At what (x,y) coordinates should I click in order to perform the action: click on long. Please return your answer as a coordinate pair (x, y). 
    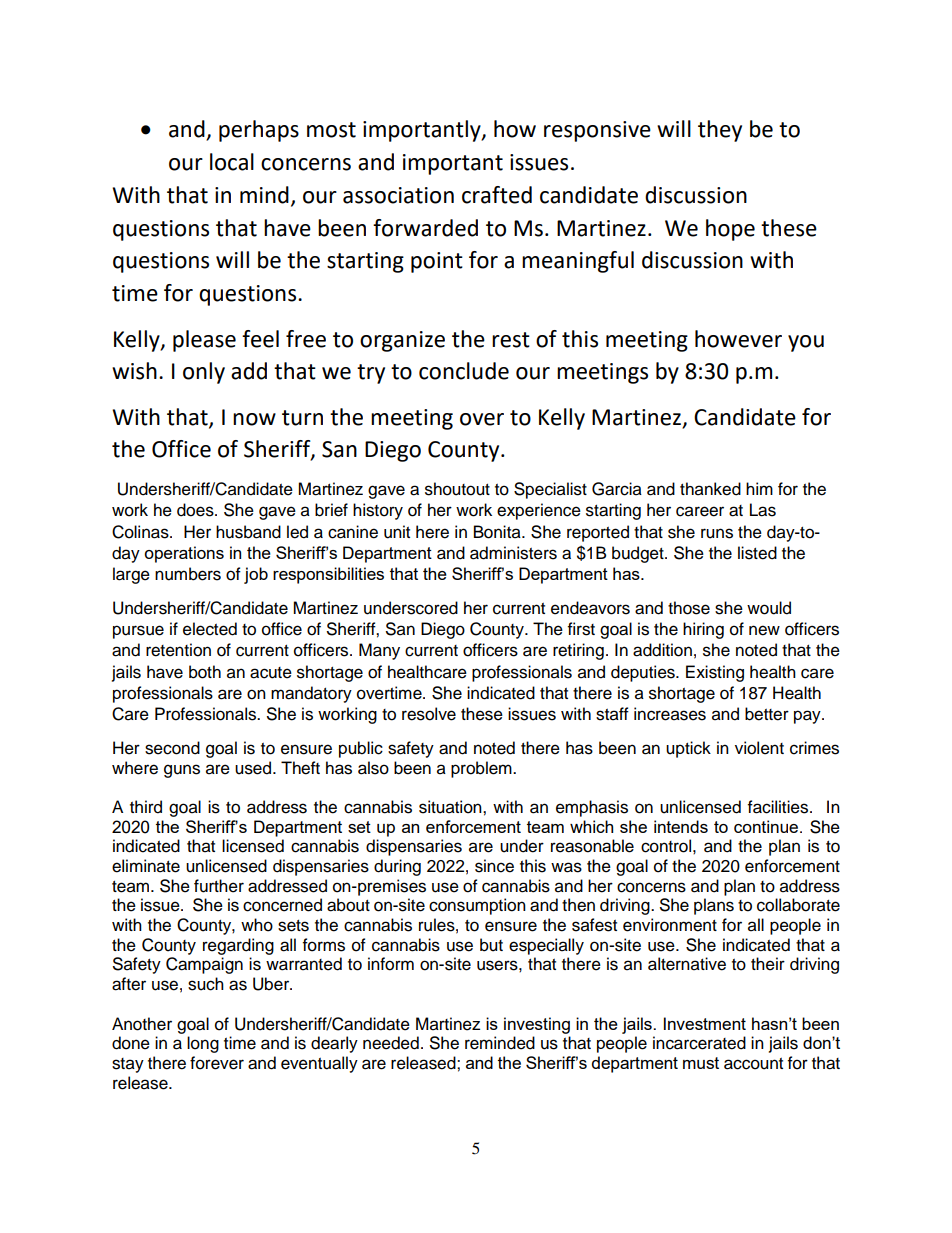
    Looking at the image, I should click on (203, 1044).
